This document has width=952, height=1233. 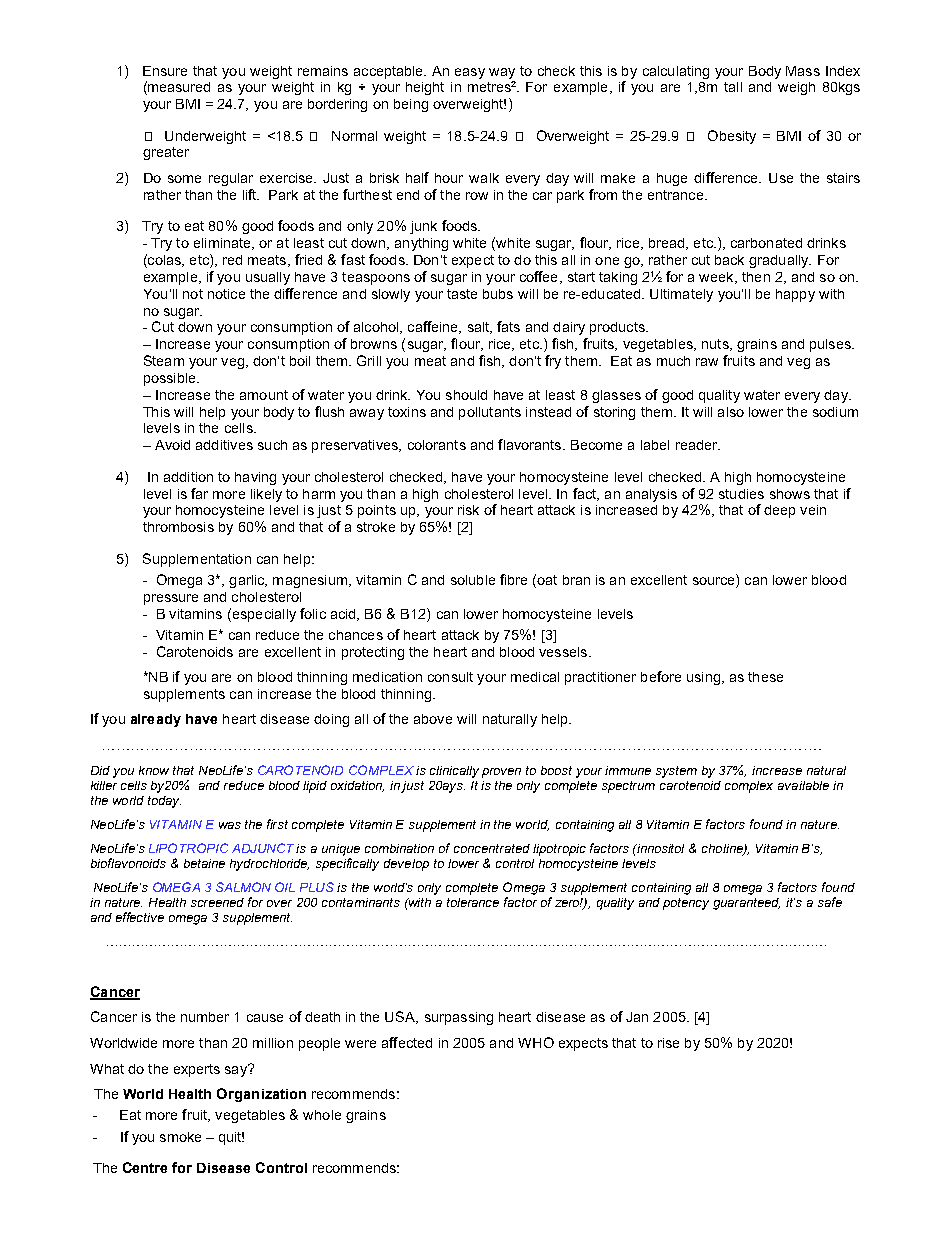 What do you see at coordinates (204, 863) in the document?
I see `betaine` at bounding box center [204, 863].
